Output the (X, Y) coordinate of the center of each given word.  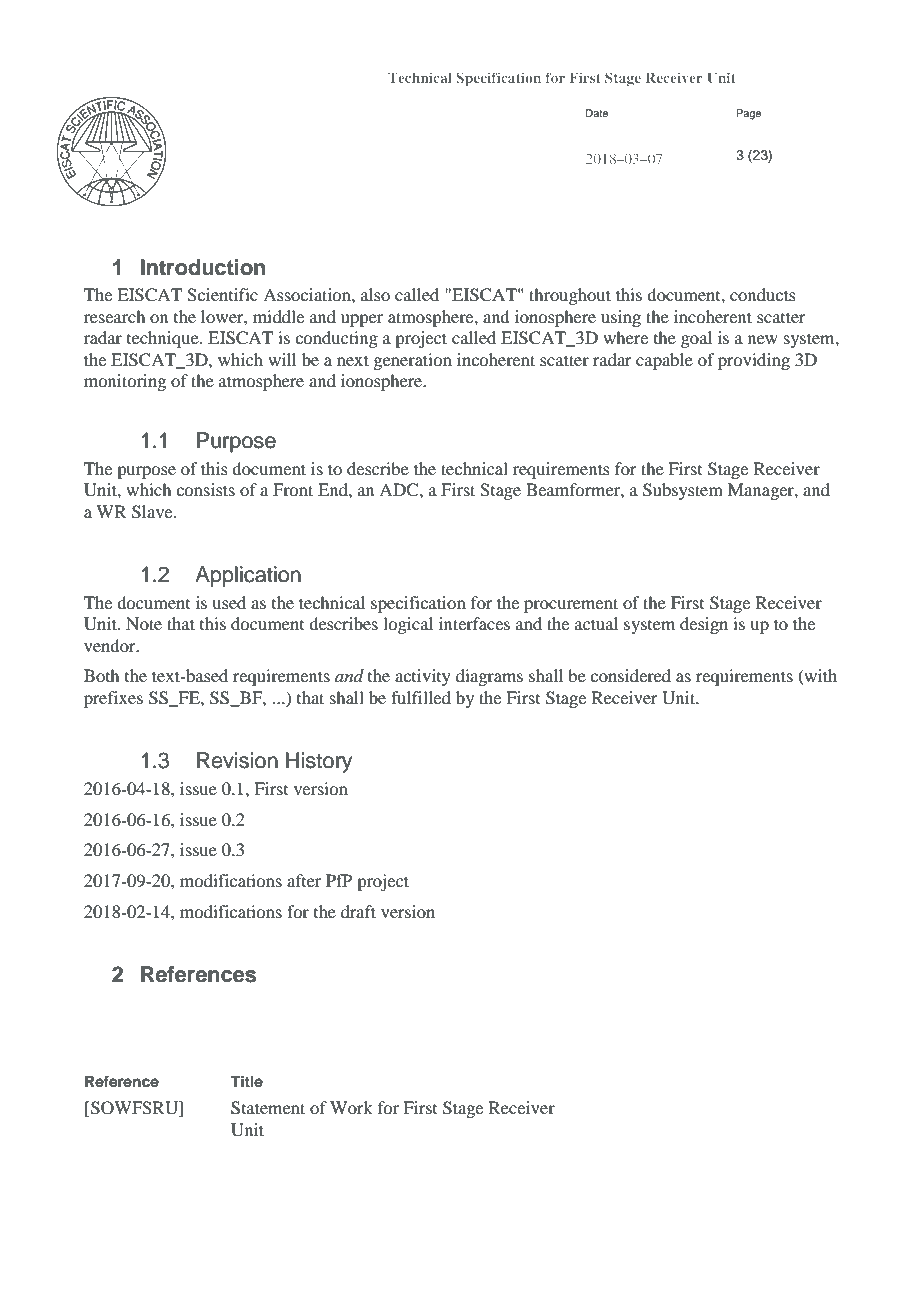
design (704, 625)
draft (358, 911)
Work (351, 1107)
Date (597, 113)
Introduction (203, 267)
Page (748, 114)
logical (408, 625)
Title (246, 1081)
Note (144, 623)
